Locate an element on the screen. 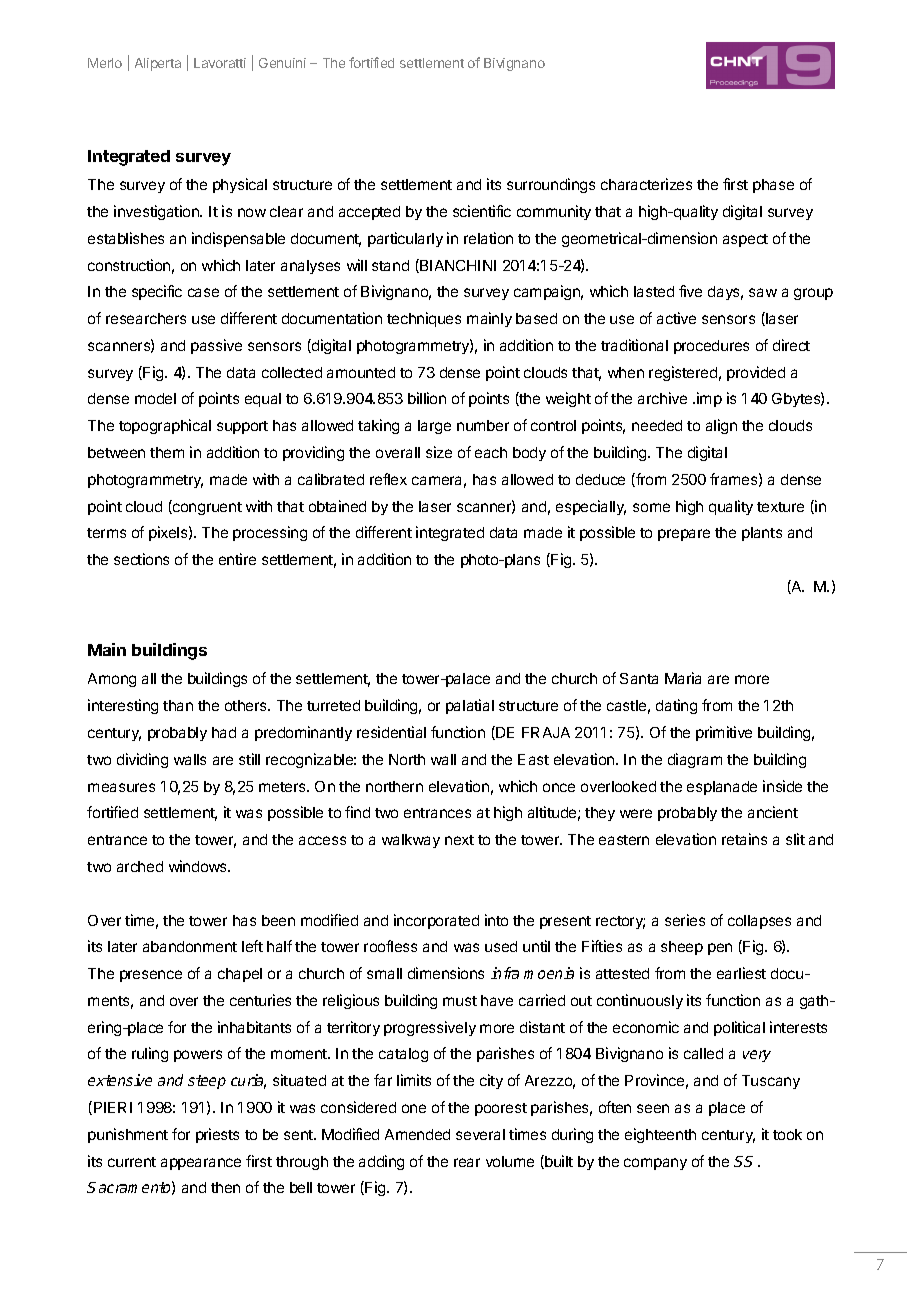  took is located at coordinates (787, 1134).
